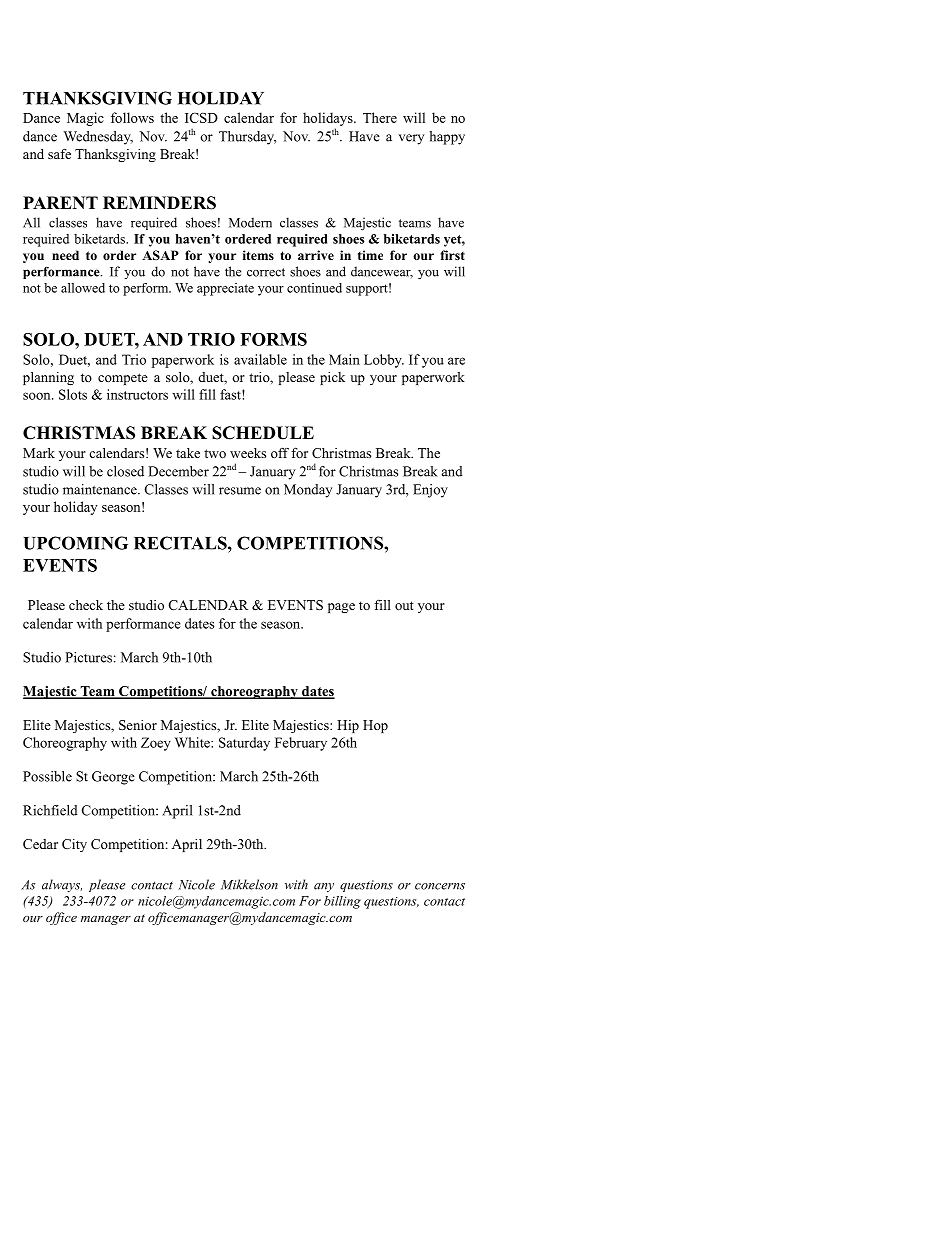  Describe the element at coordinates (273, 339) in the screenshot. I see `FORMS` at that location.
